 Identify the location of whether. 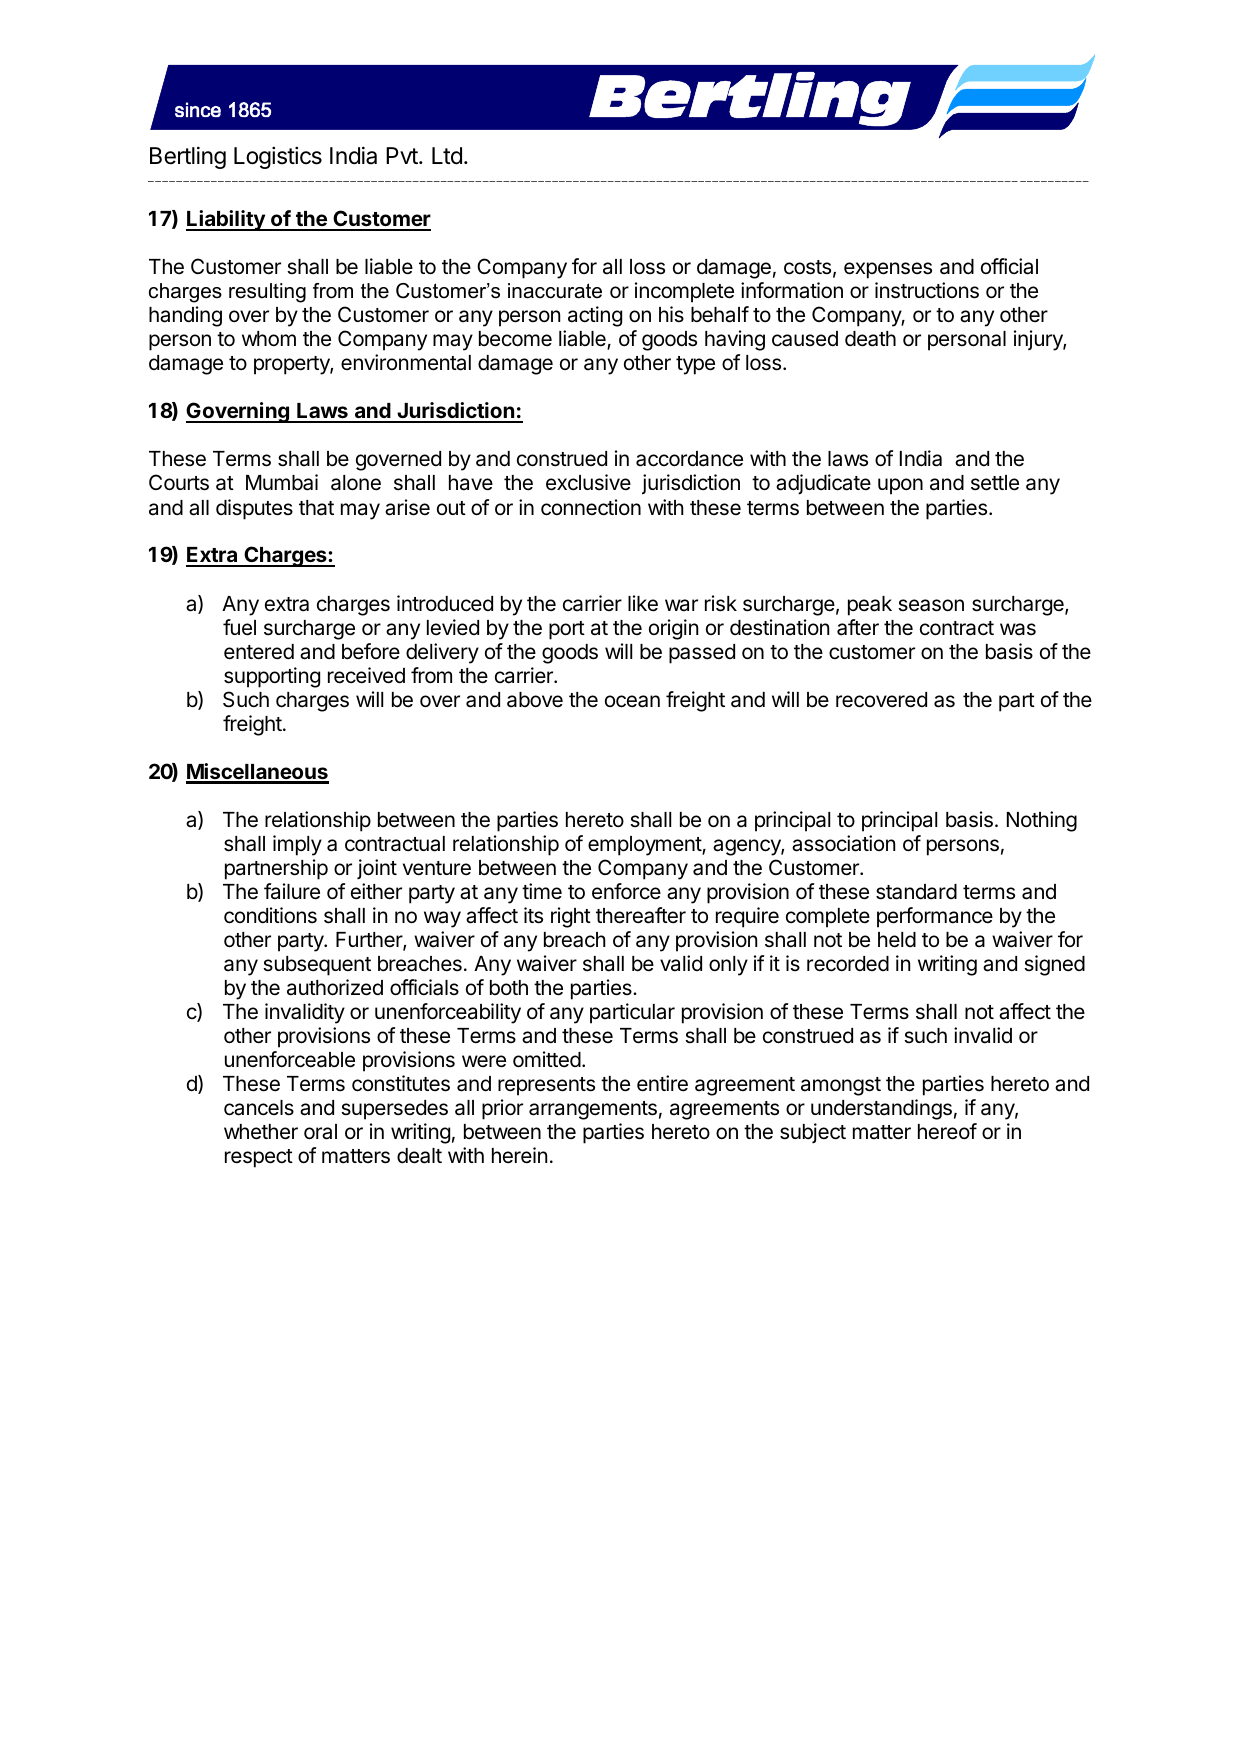
(261, 1132).
